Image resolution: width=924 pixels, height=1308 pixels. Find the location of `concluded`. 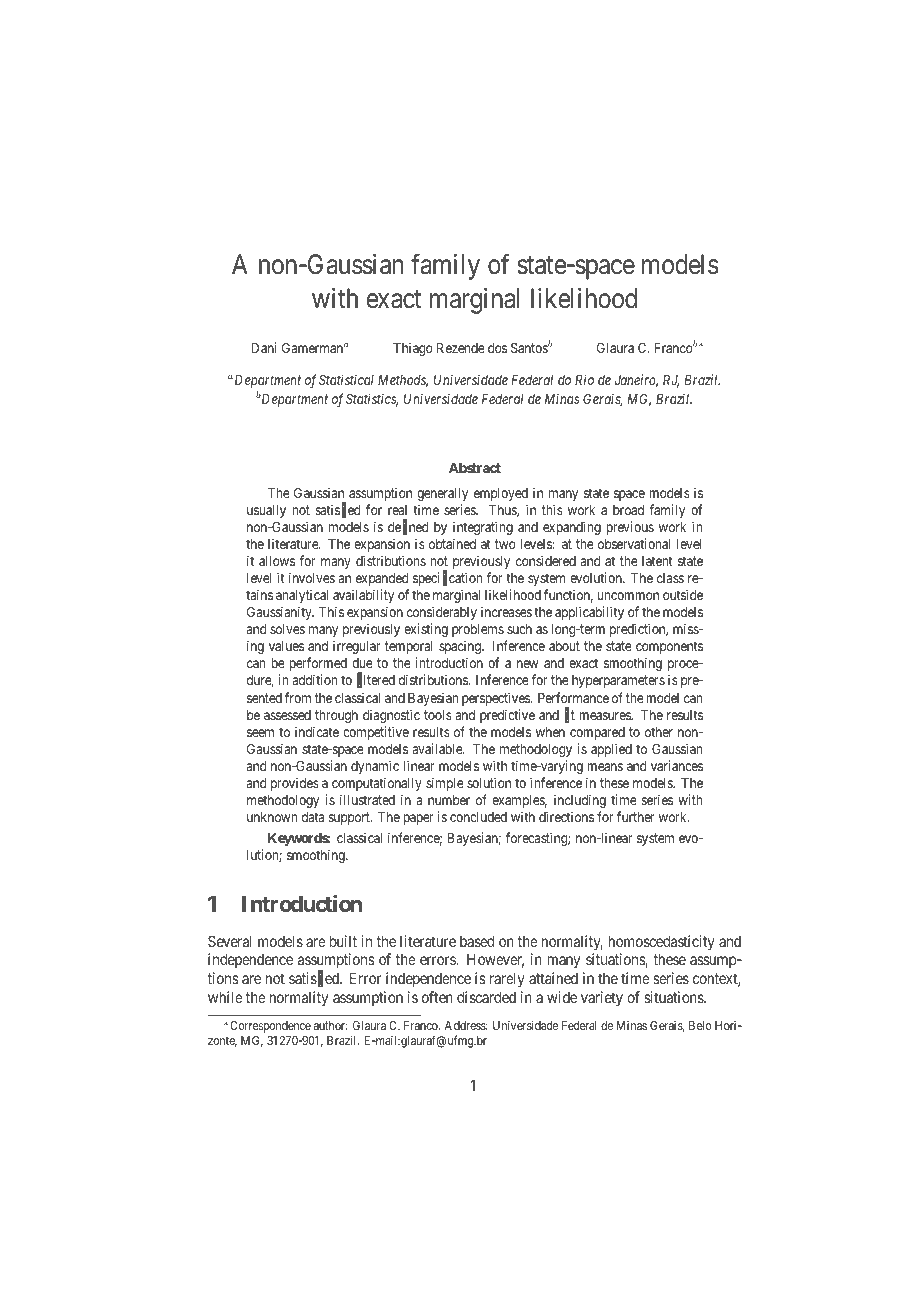

concluded is located at coordinates (478, 817).
